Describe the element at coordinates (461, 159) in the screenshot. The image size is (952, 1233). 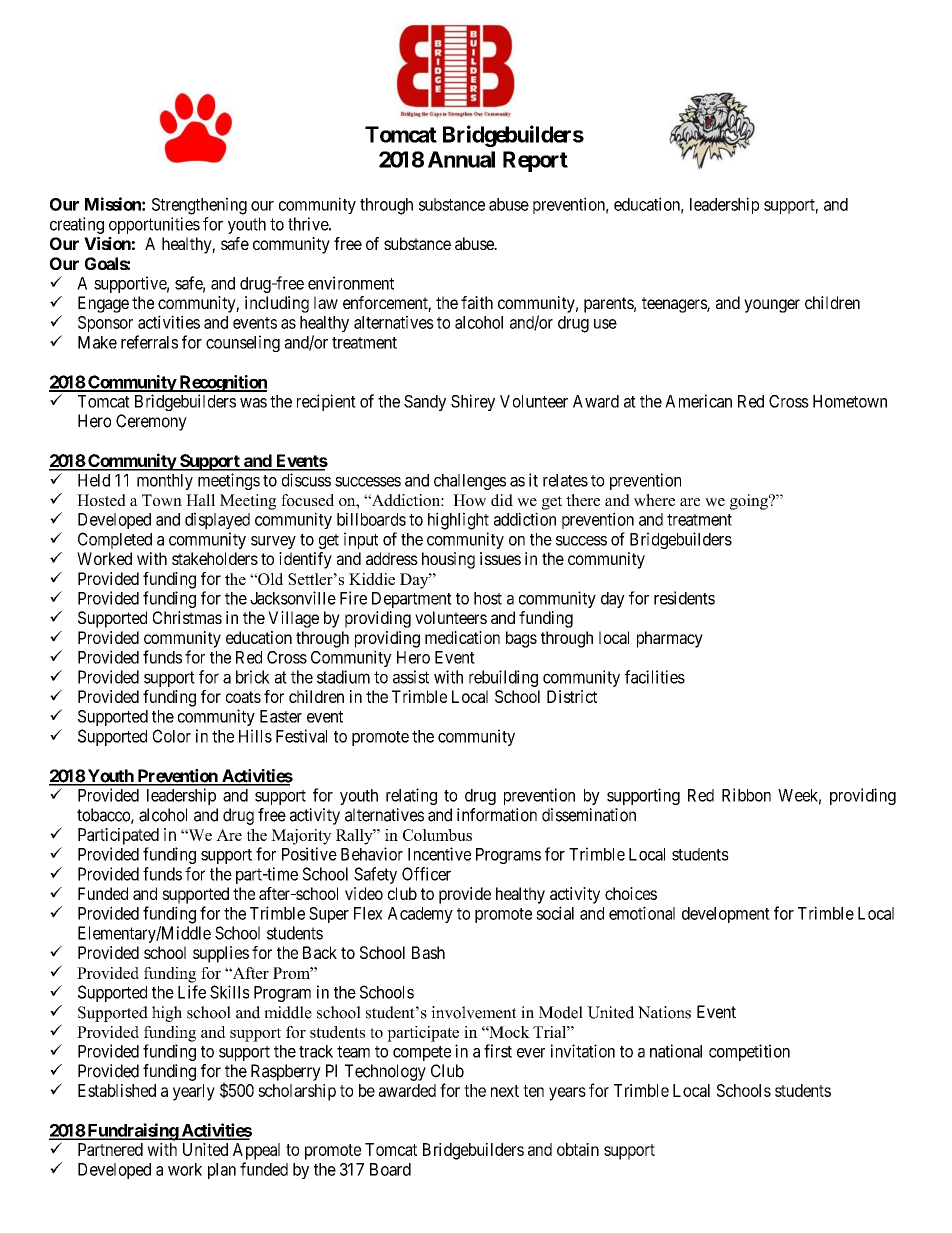
I see `Annual` at that location.
